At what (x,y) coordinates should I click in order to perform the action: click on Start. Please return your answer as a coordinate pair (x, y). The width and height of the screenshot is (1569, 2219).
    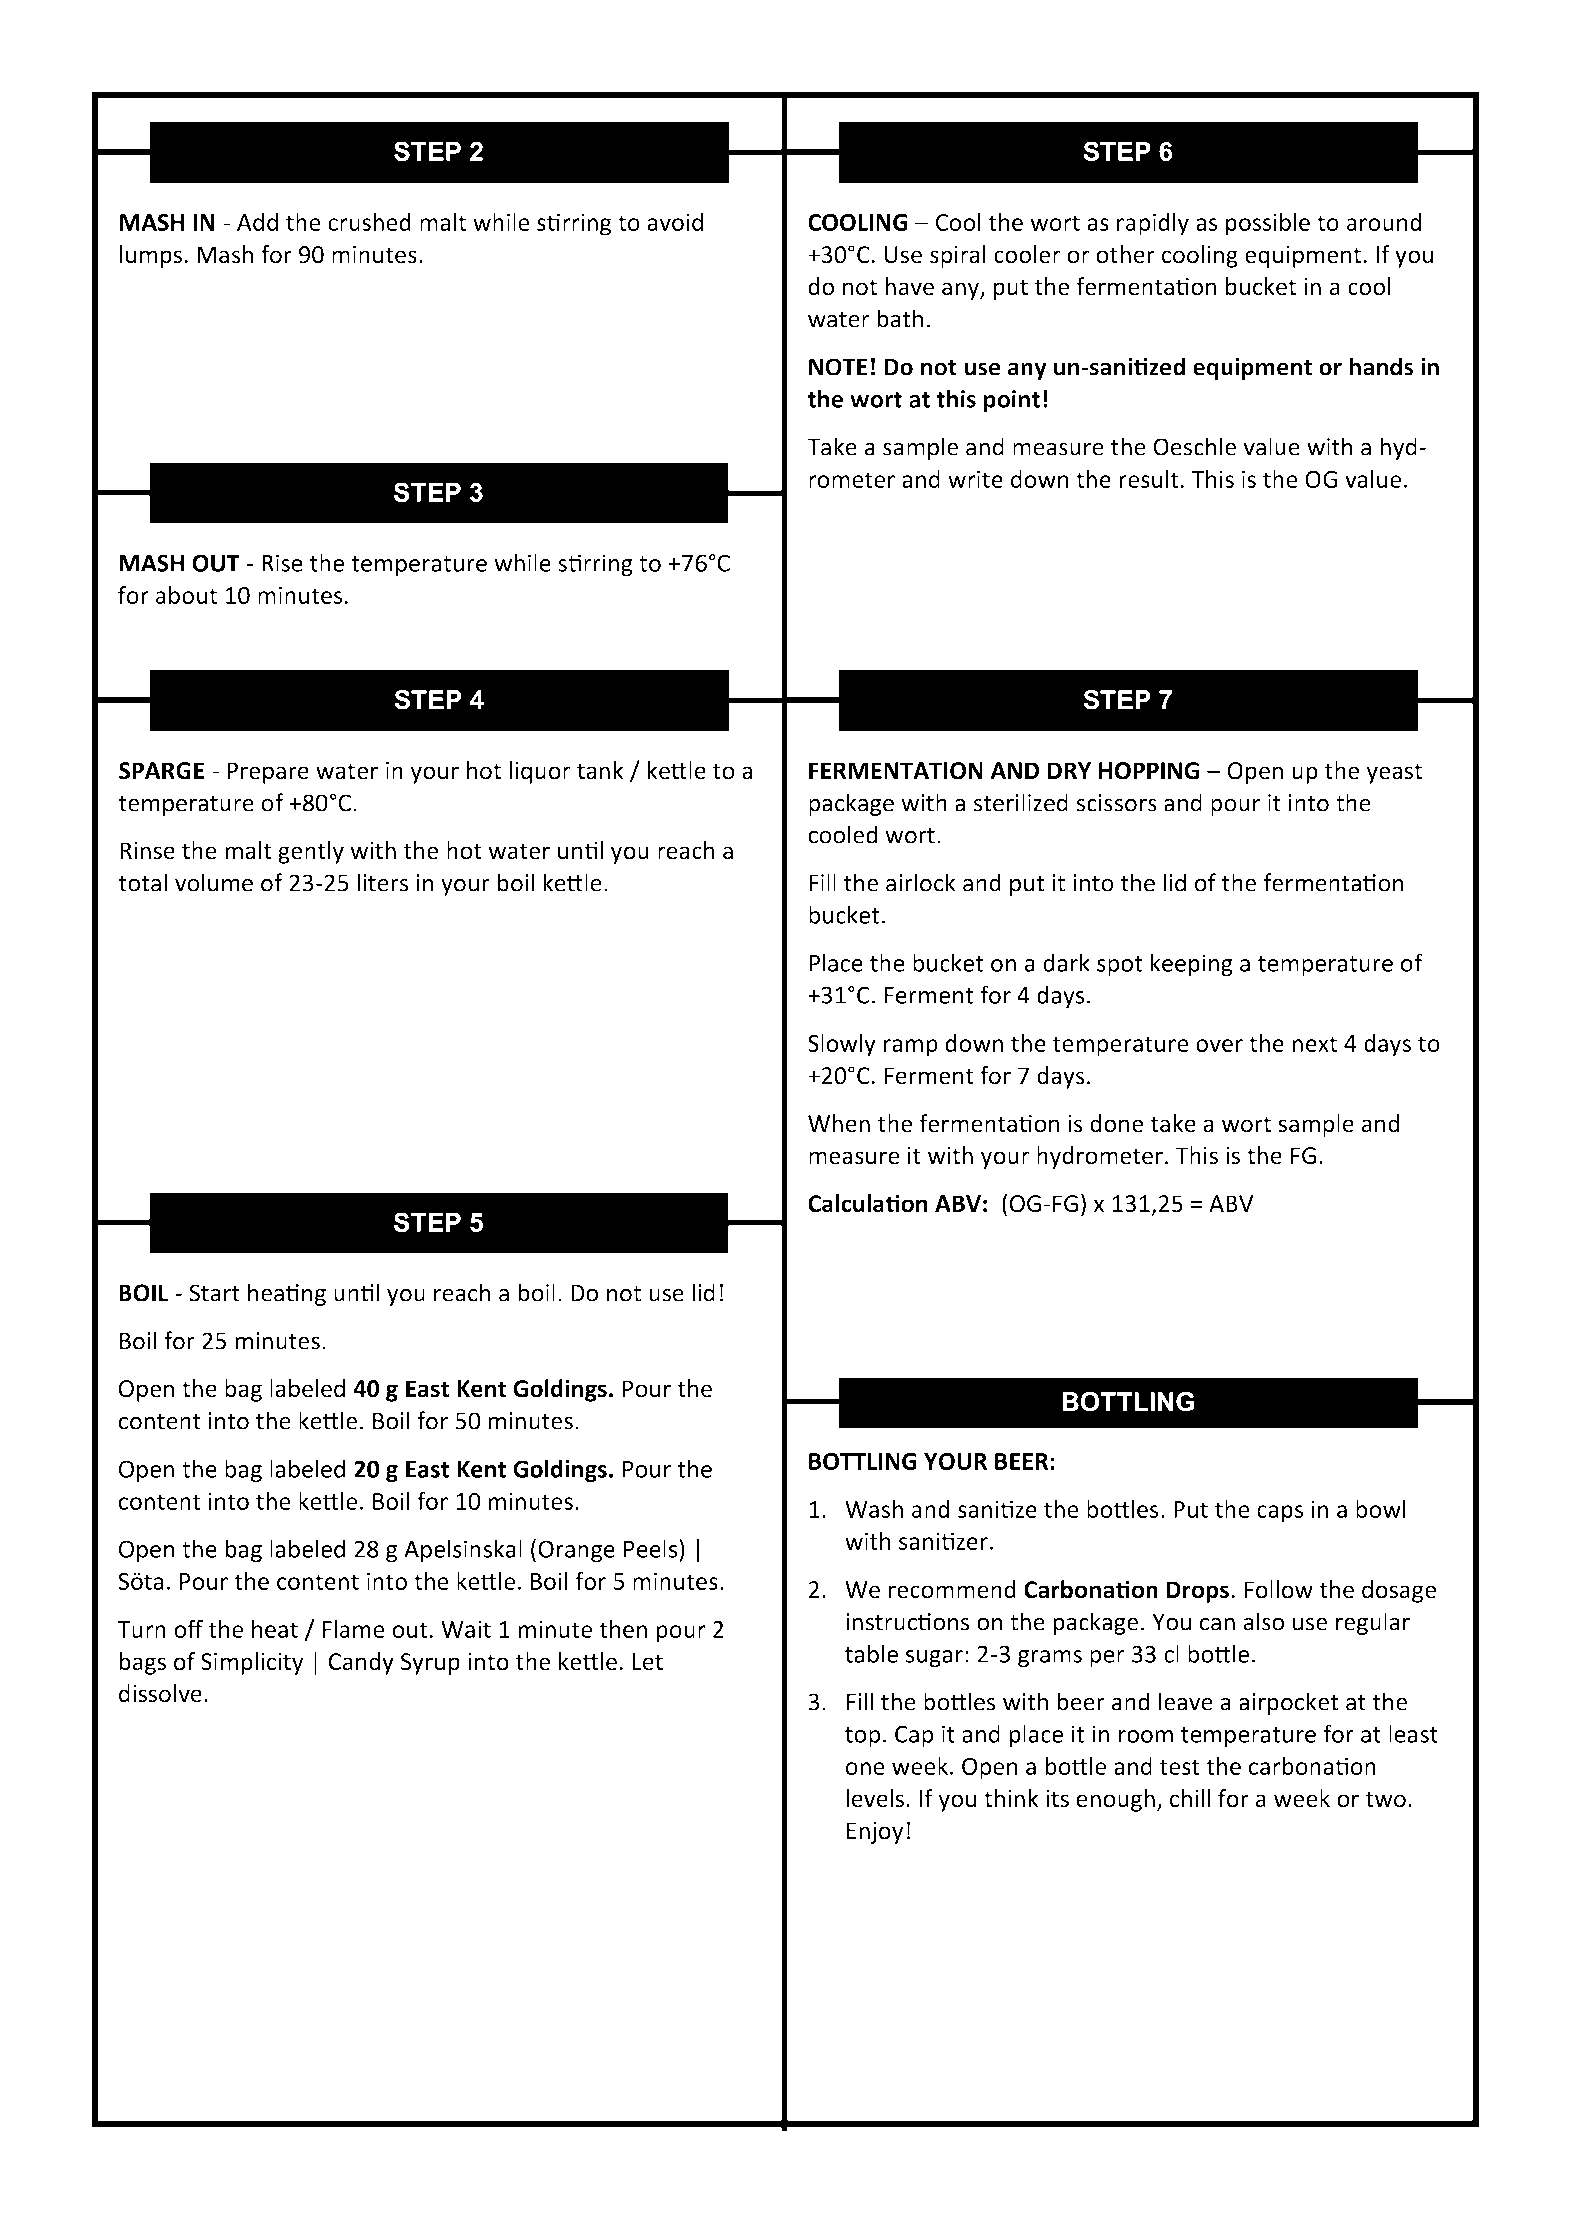
    Looking at the image, I should click on (214, 1293).
